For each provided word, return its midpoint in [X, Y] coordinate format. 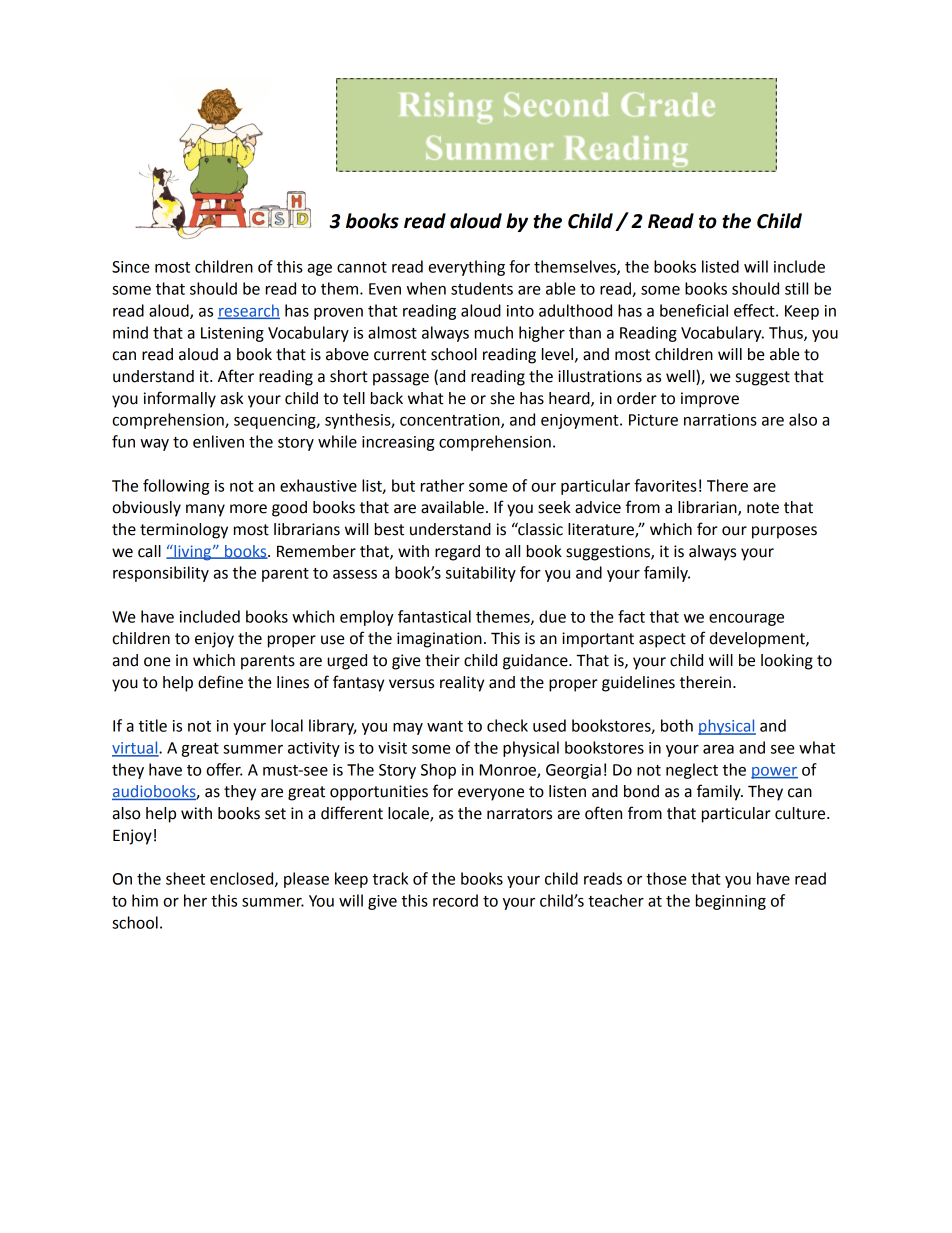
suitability [481, 574]
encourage [746, 620]
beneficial [694, 310]
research [249, 311]
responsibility [161, 574]
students [482, 288]
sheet [185, 878]
